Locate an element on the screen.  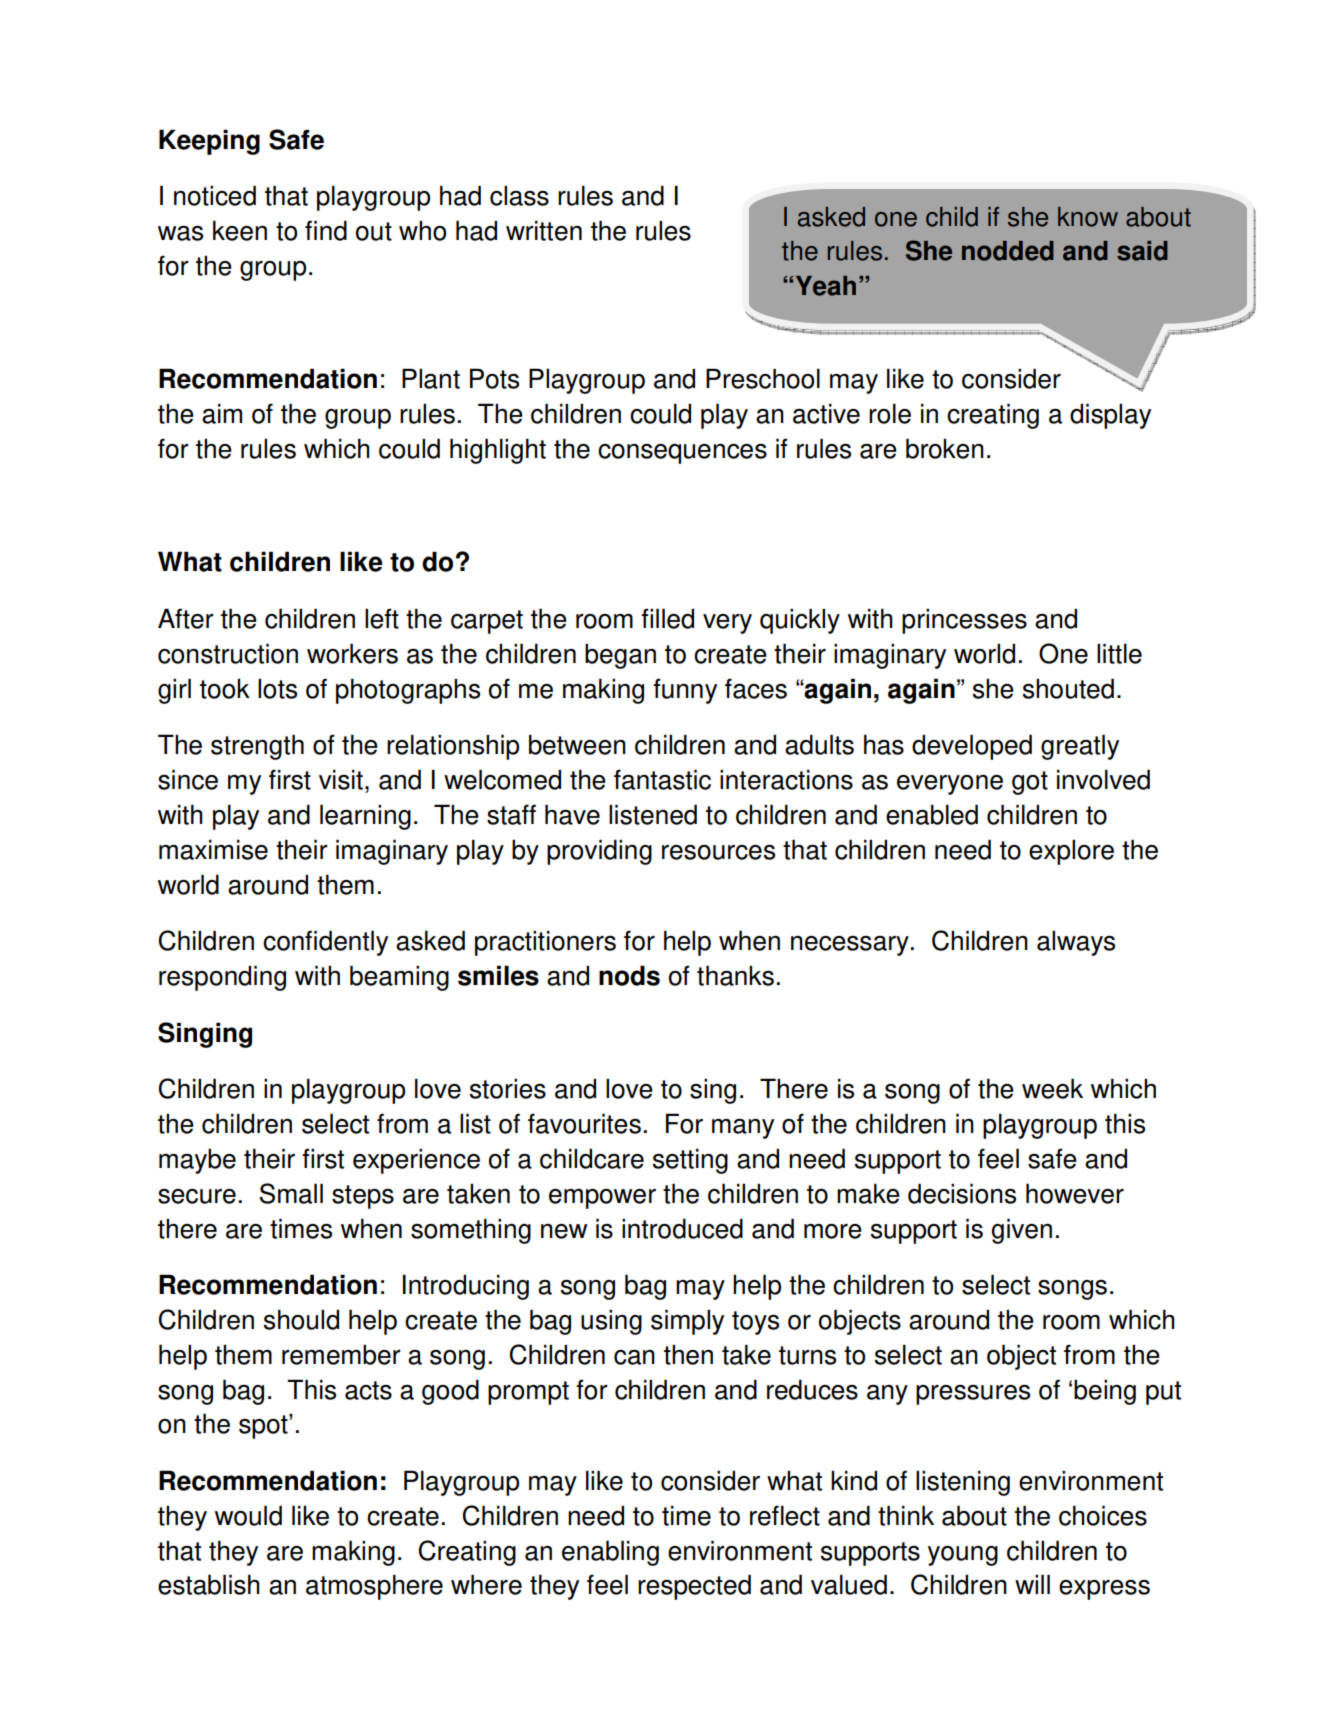
enabling is located at coordinates (610, 1553).
